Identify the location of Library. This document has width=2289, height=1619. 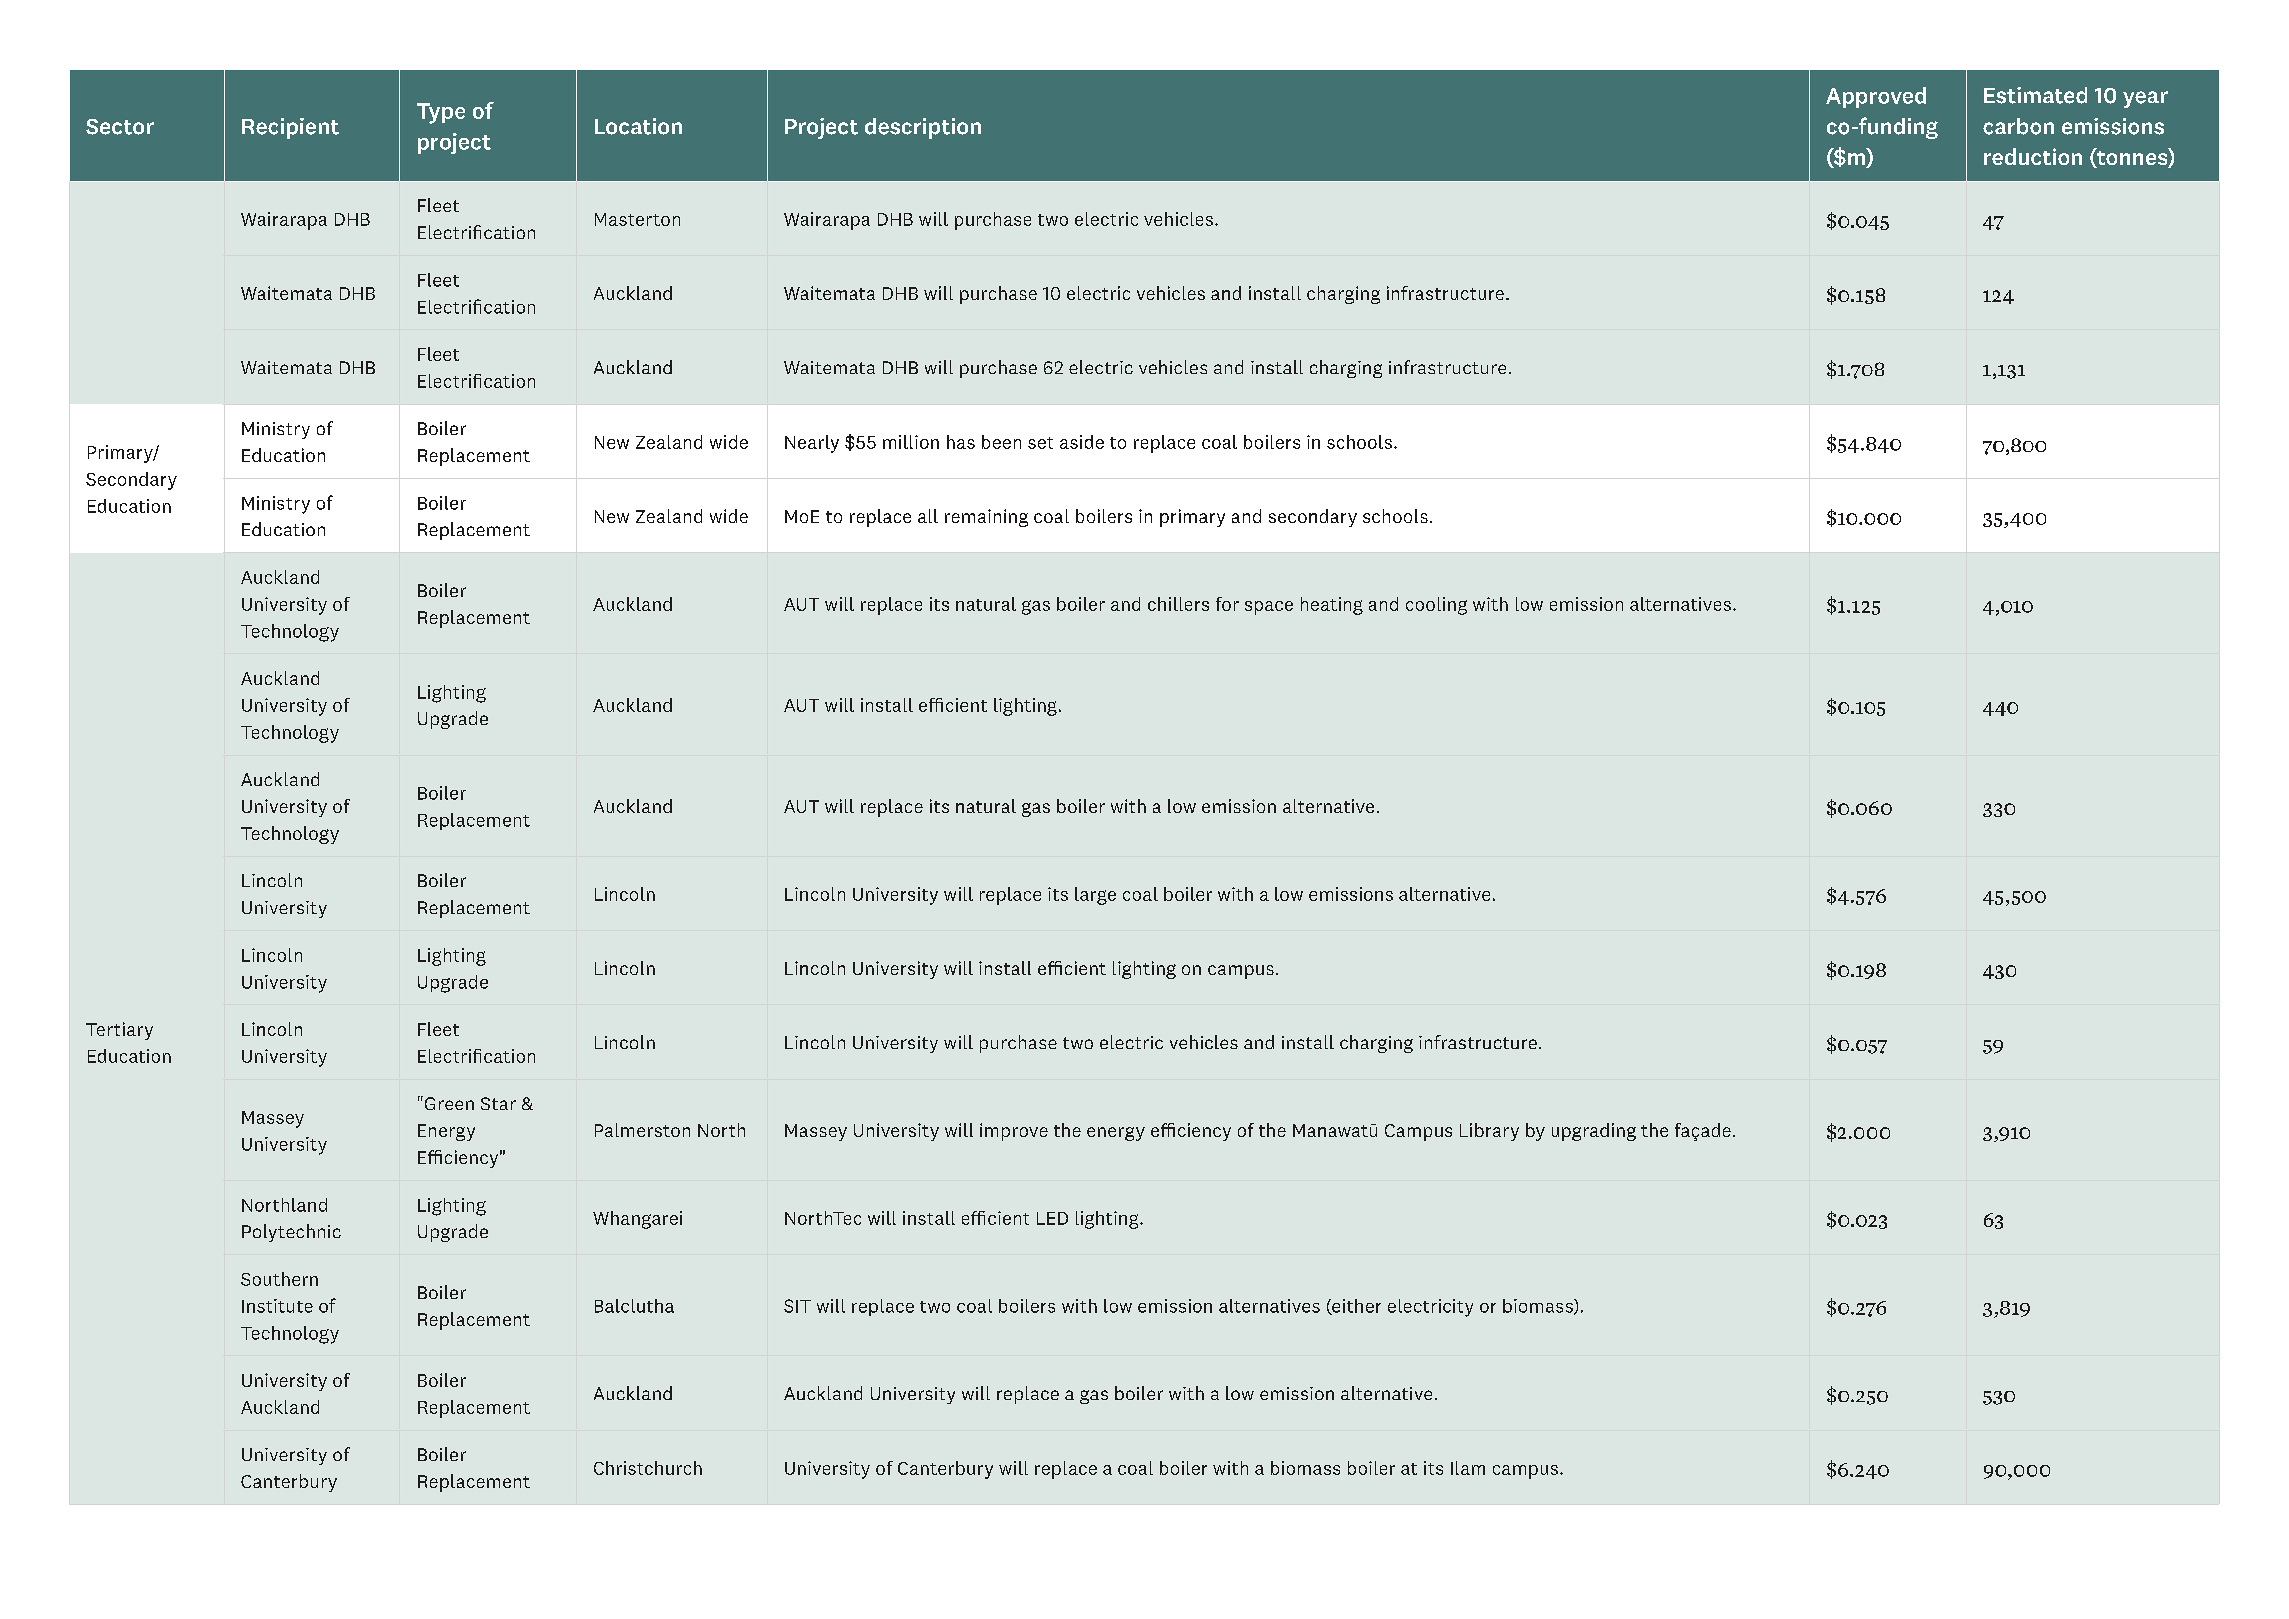
(1489, 1132).
